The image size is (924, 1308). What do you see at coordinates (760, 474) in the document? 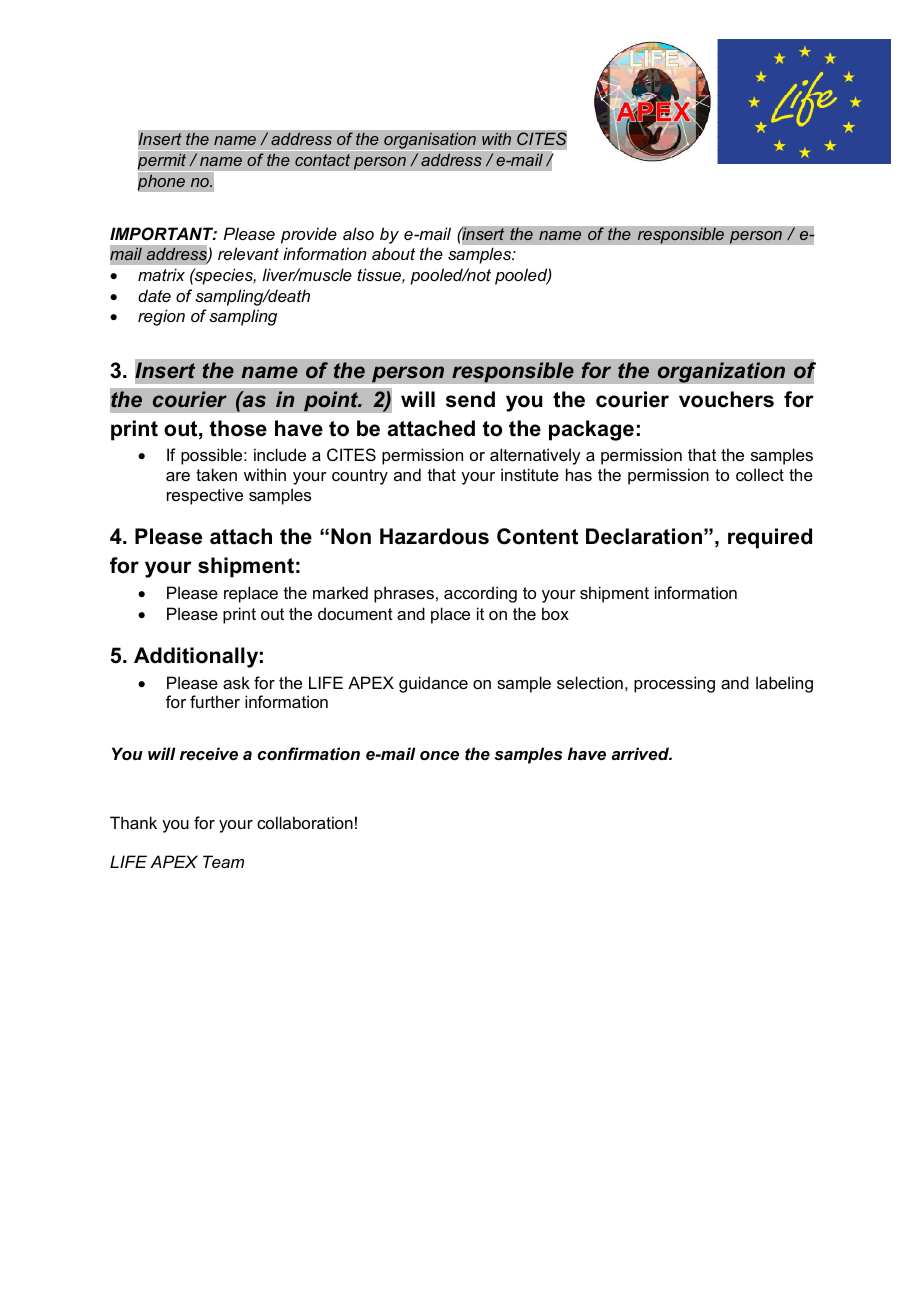
I see `collect` at bounding box center [760, 474].
